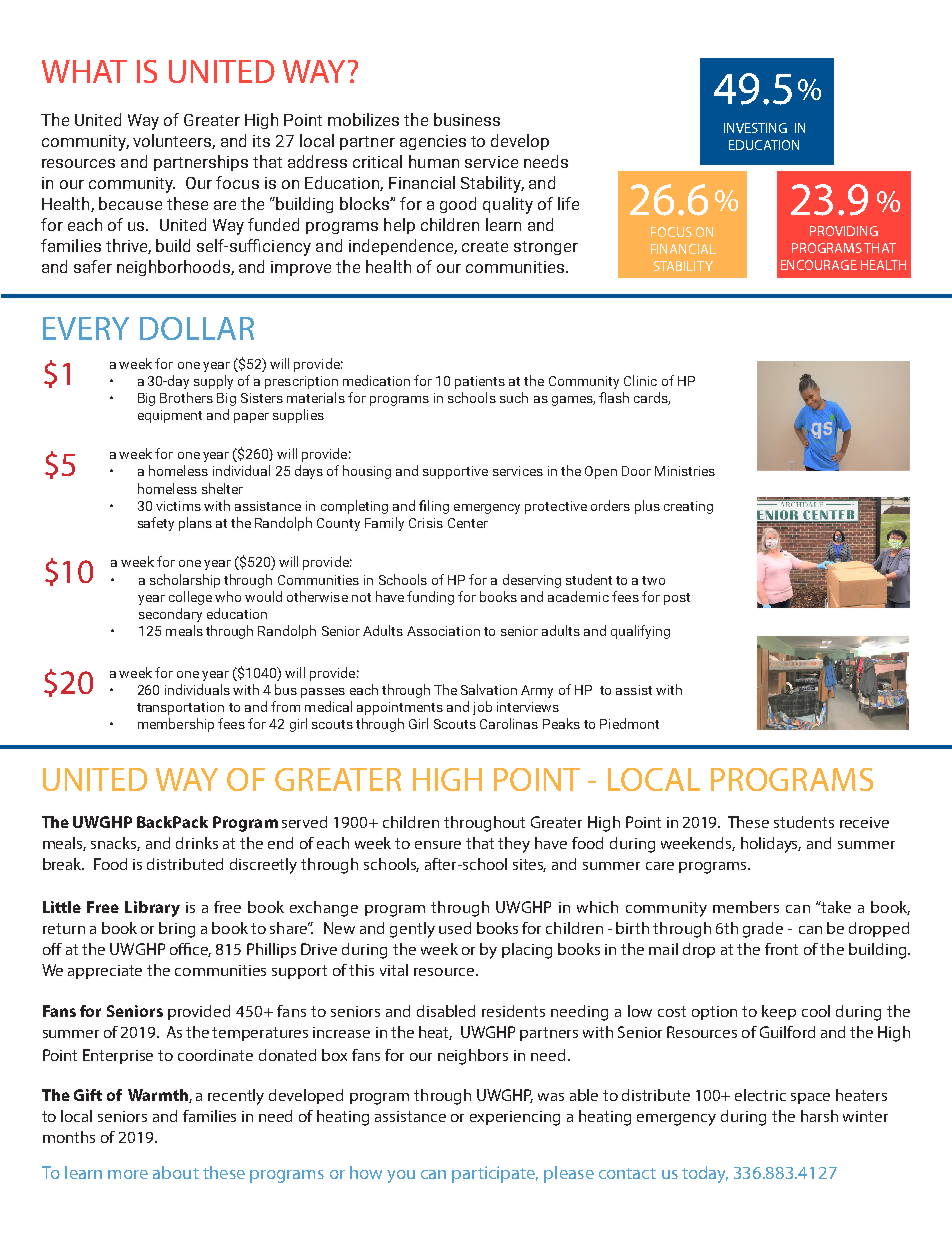  What do you see at coordinates (186, 397) in the page?
I see `Brothers` at bounding box center [186, 397].
